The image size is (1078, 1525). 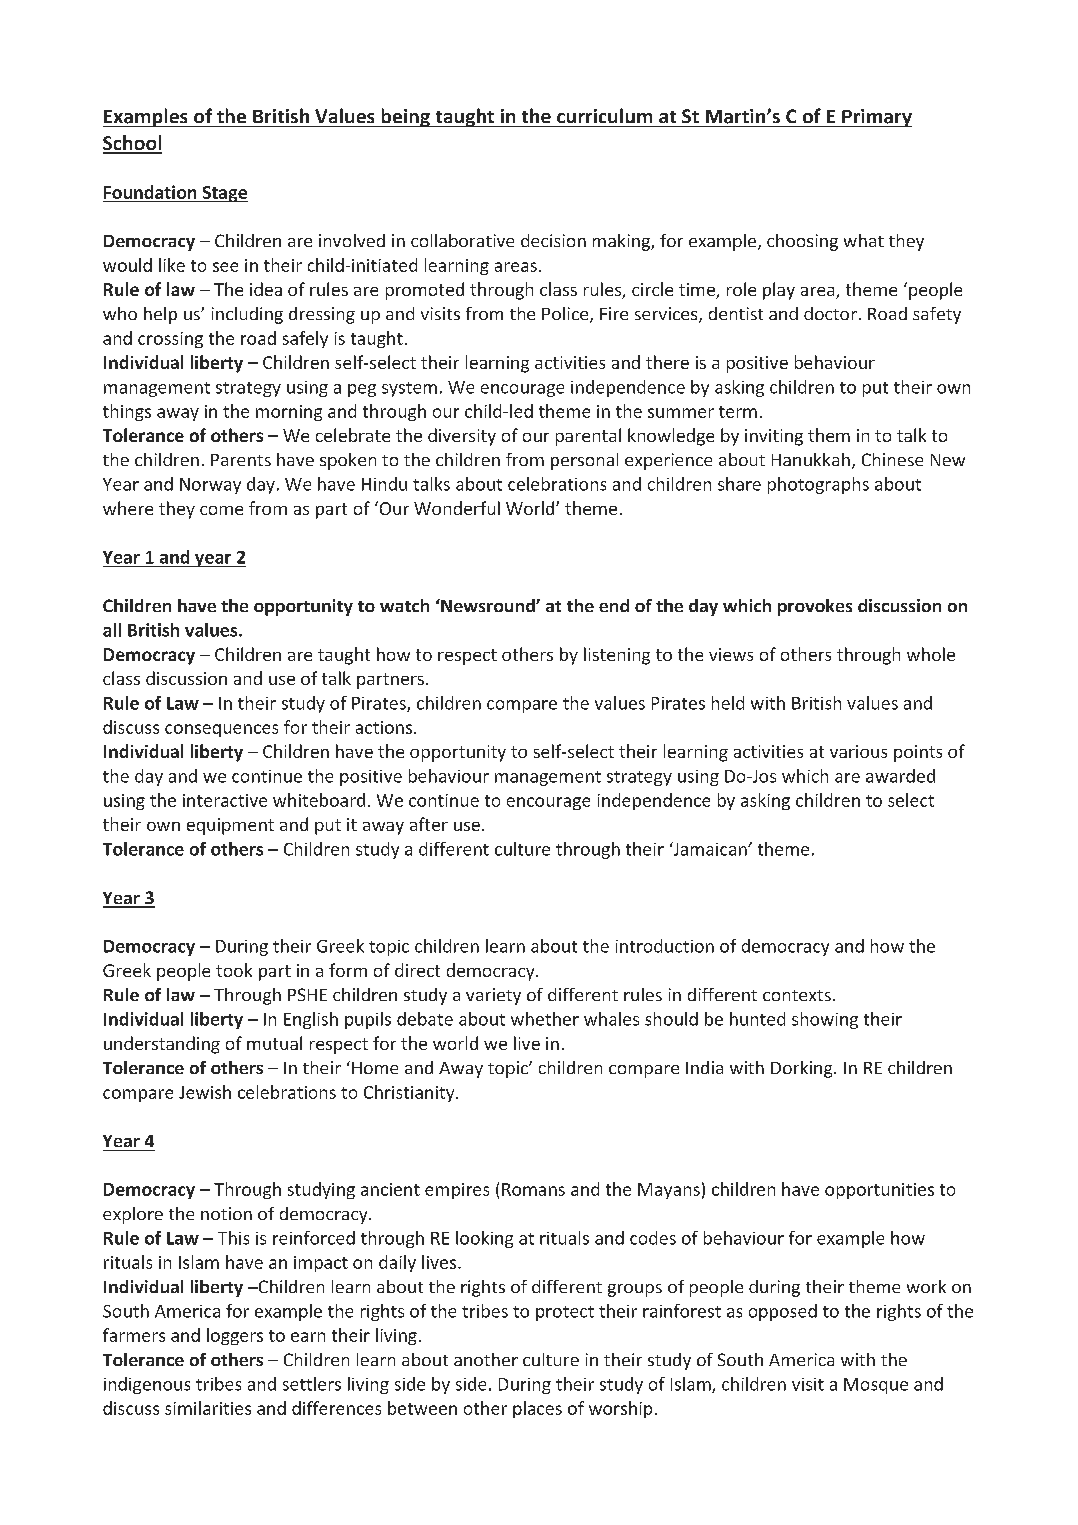 I want to click on Mosque, so click(x=876, y=1386).
